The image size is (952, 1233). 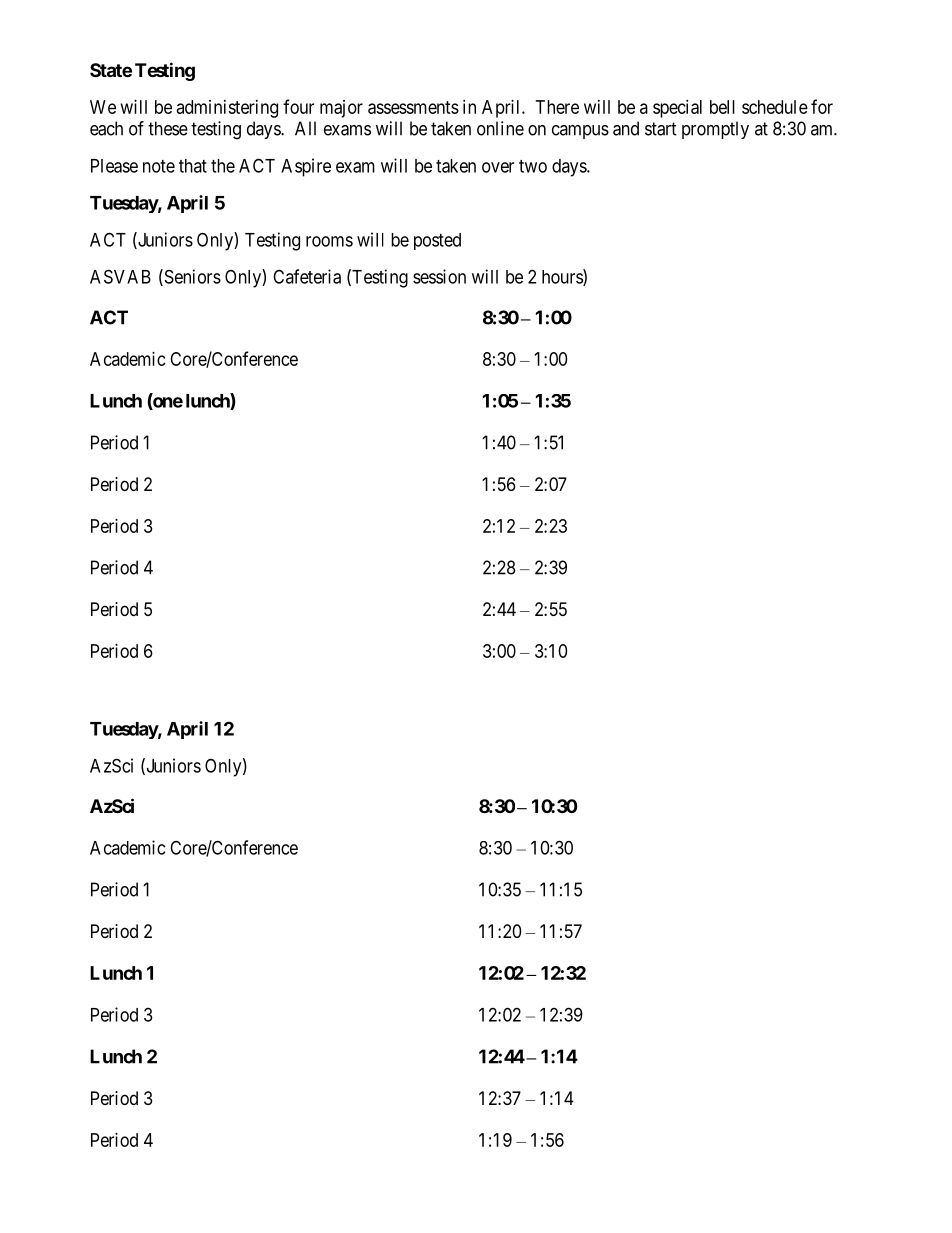 What do you see at coordinates (498, 167) in the screenshot?
I see `over` at bounding box center [498, 167].
